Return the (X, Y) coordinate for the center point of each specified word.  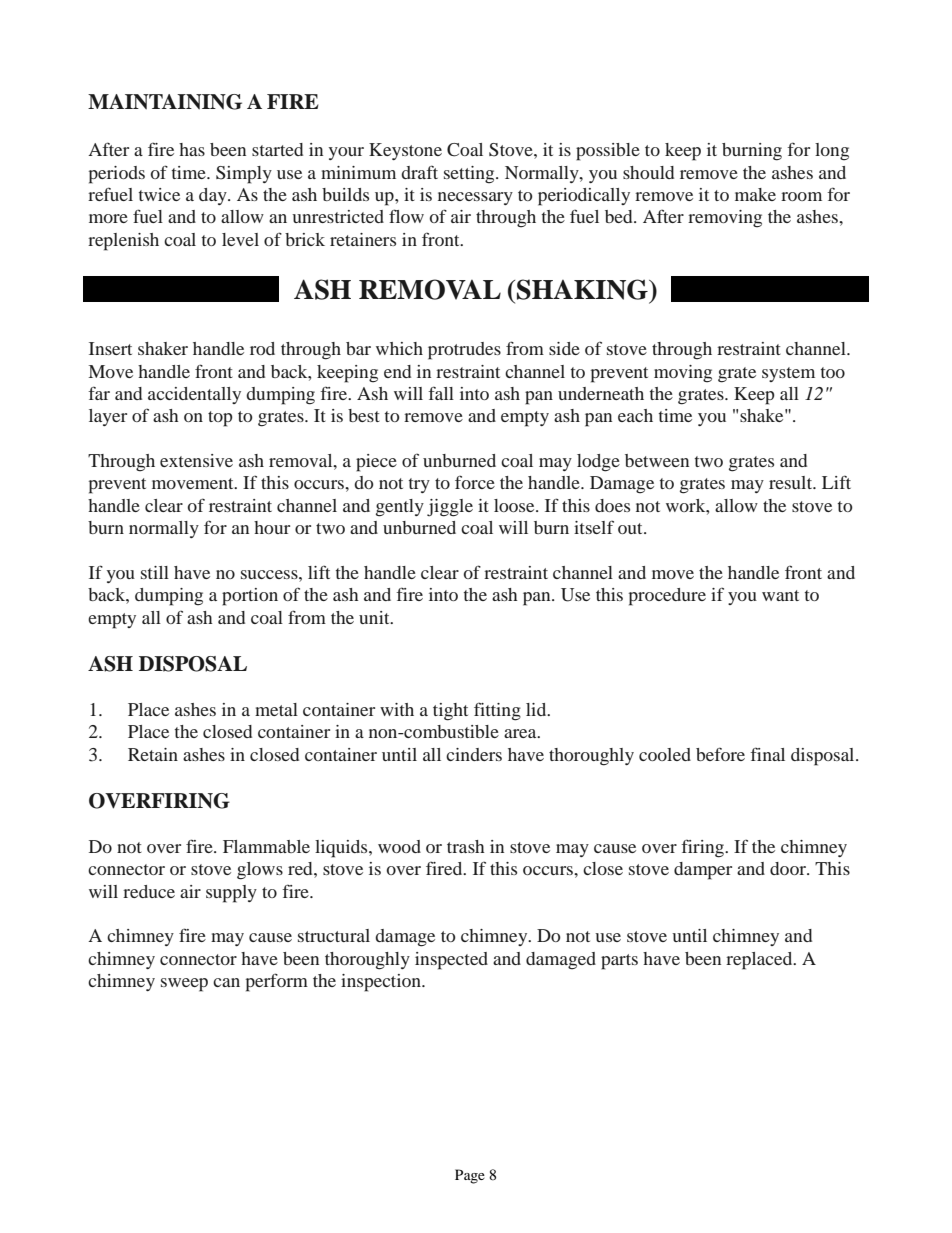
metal (276, 709)
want (780, 595)
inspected (451, 961)
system (788, 374)
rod (262, 348)
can (226, 982)
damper (703, 871)
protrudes (464, 351)
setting (470, 175)
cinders (474, 754)
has (192, 149)
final (767, 754)
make (755, 194)
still (155, 572)
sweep (184, 985)
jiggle (450, 508)
